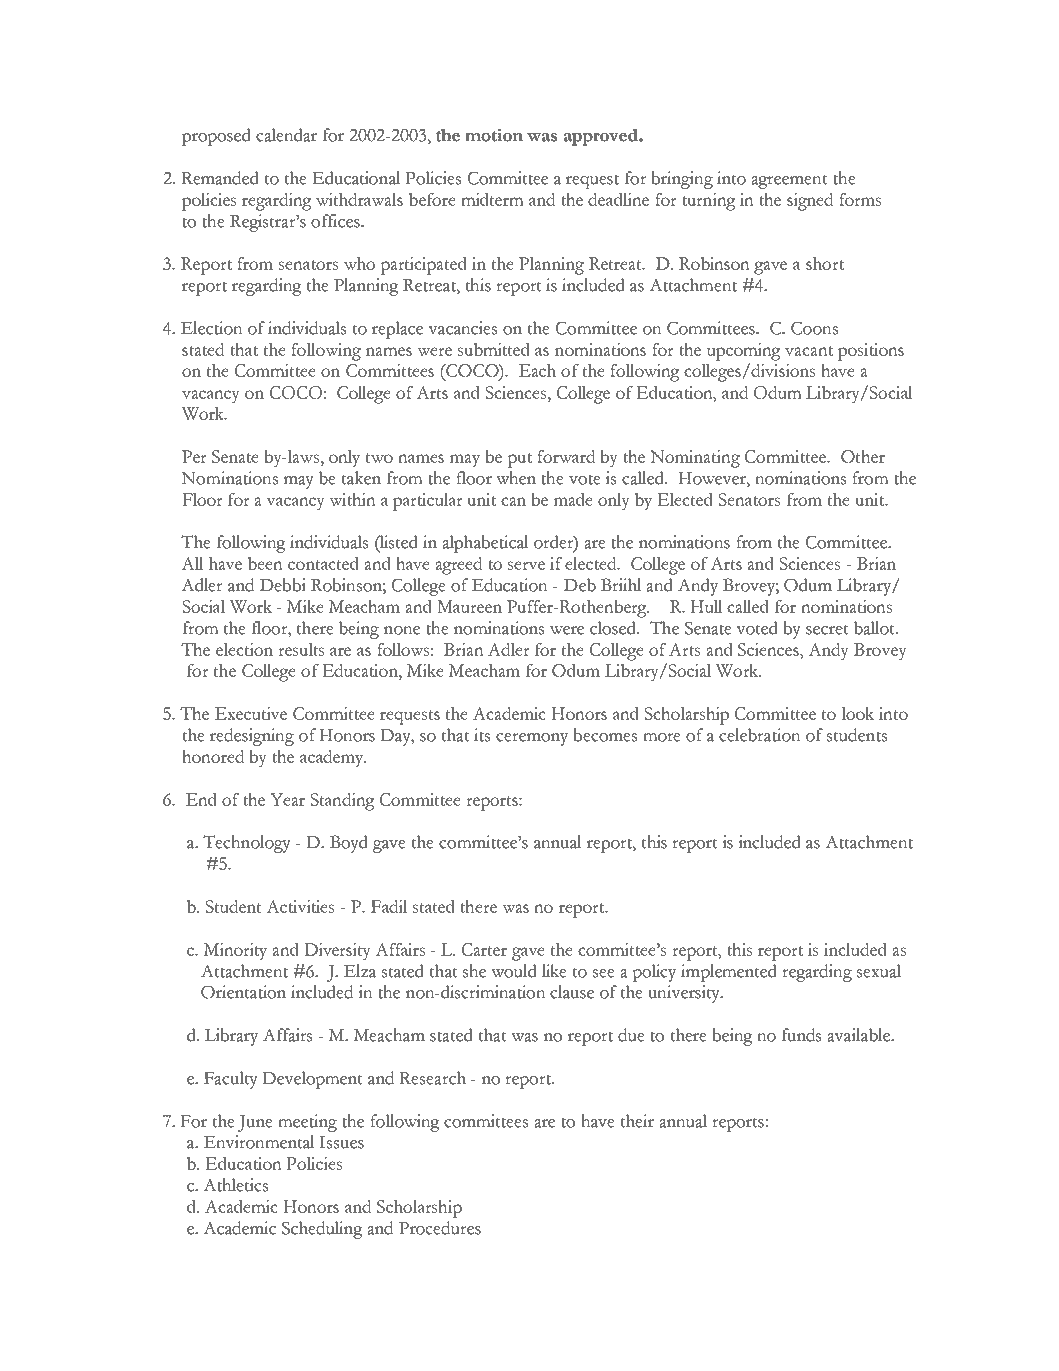 The image size is (1059, 1371). Describe the element at coordinates (220, 178) in the image. I see `Remanded` at that location.
